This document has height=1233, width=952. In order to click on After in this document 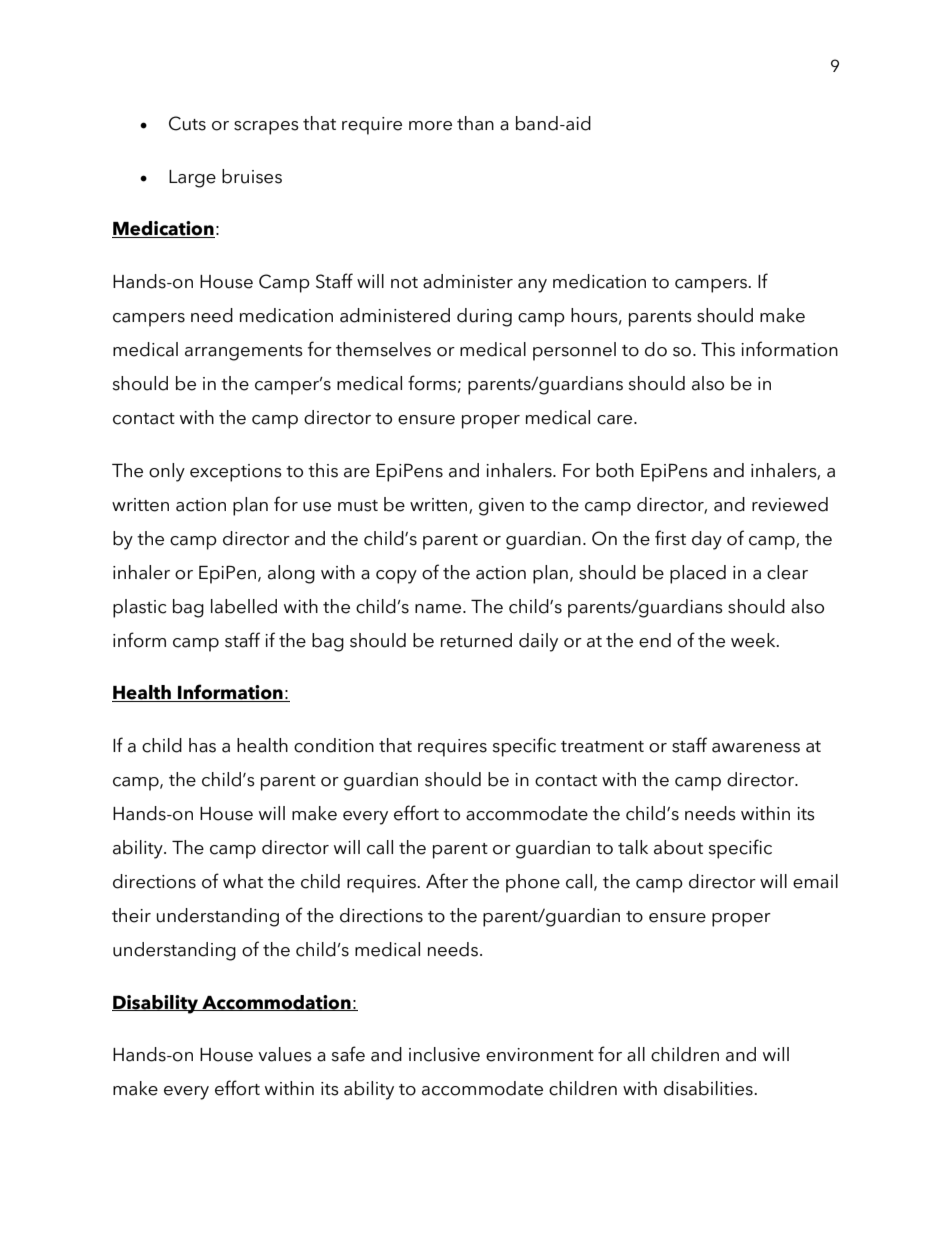, I will do `click(447, 881)`.
